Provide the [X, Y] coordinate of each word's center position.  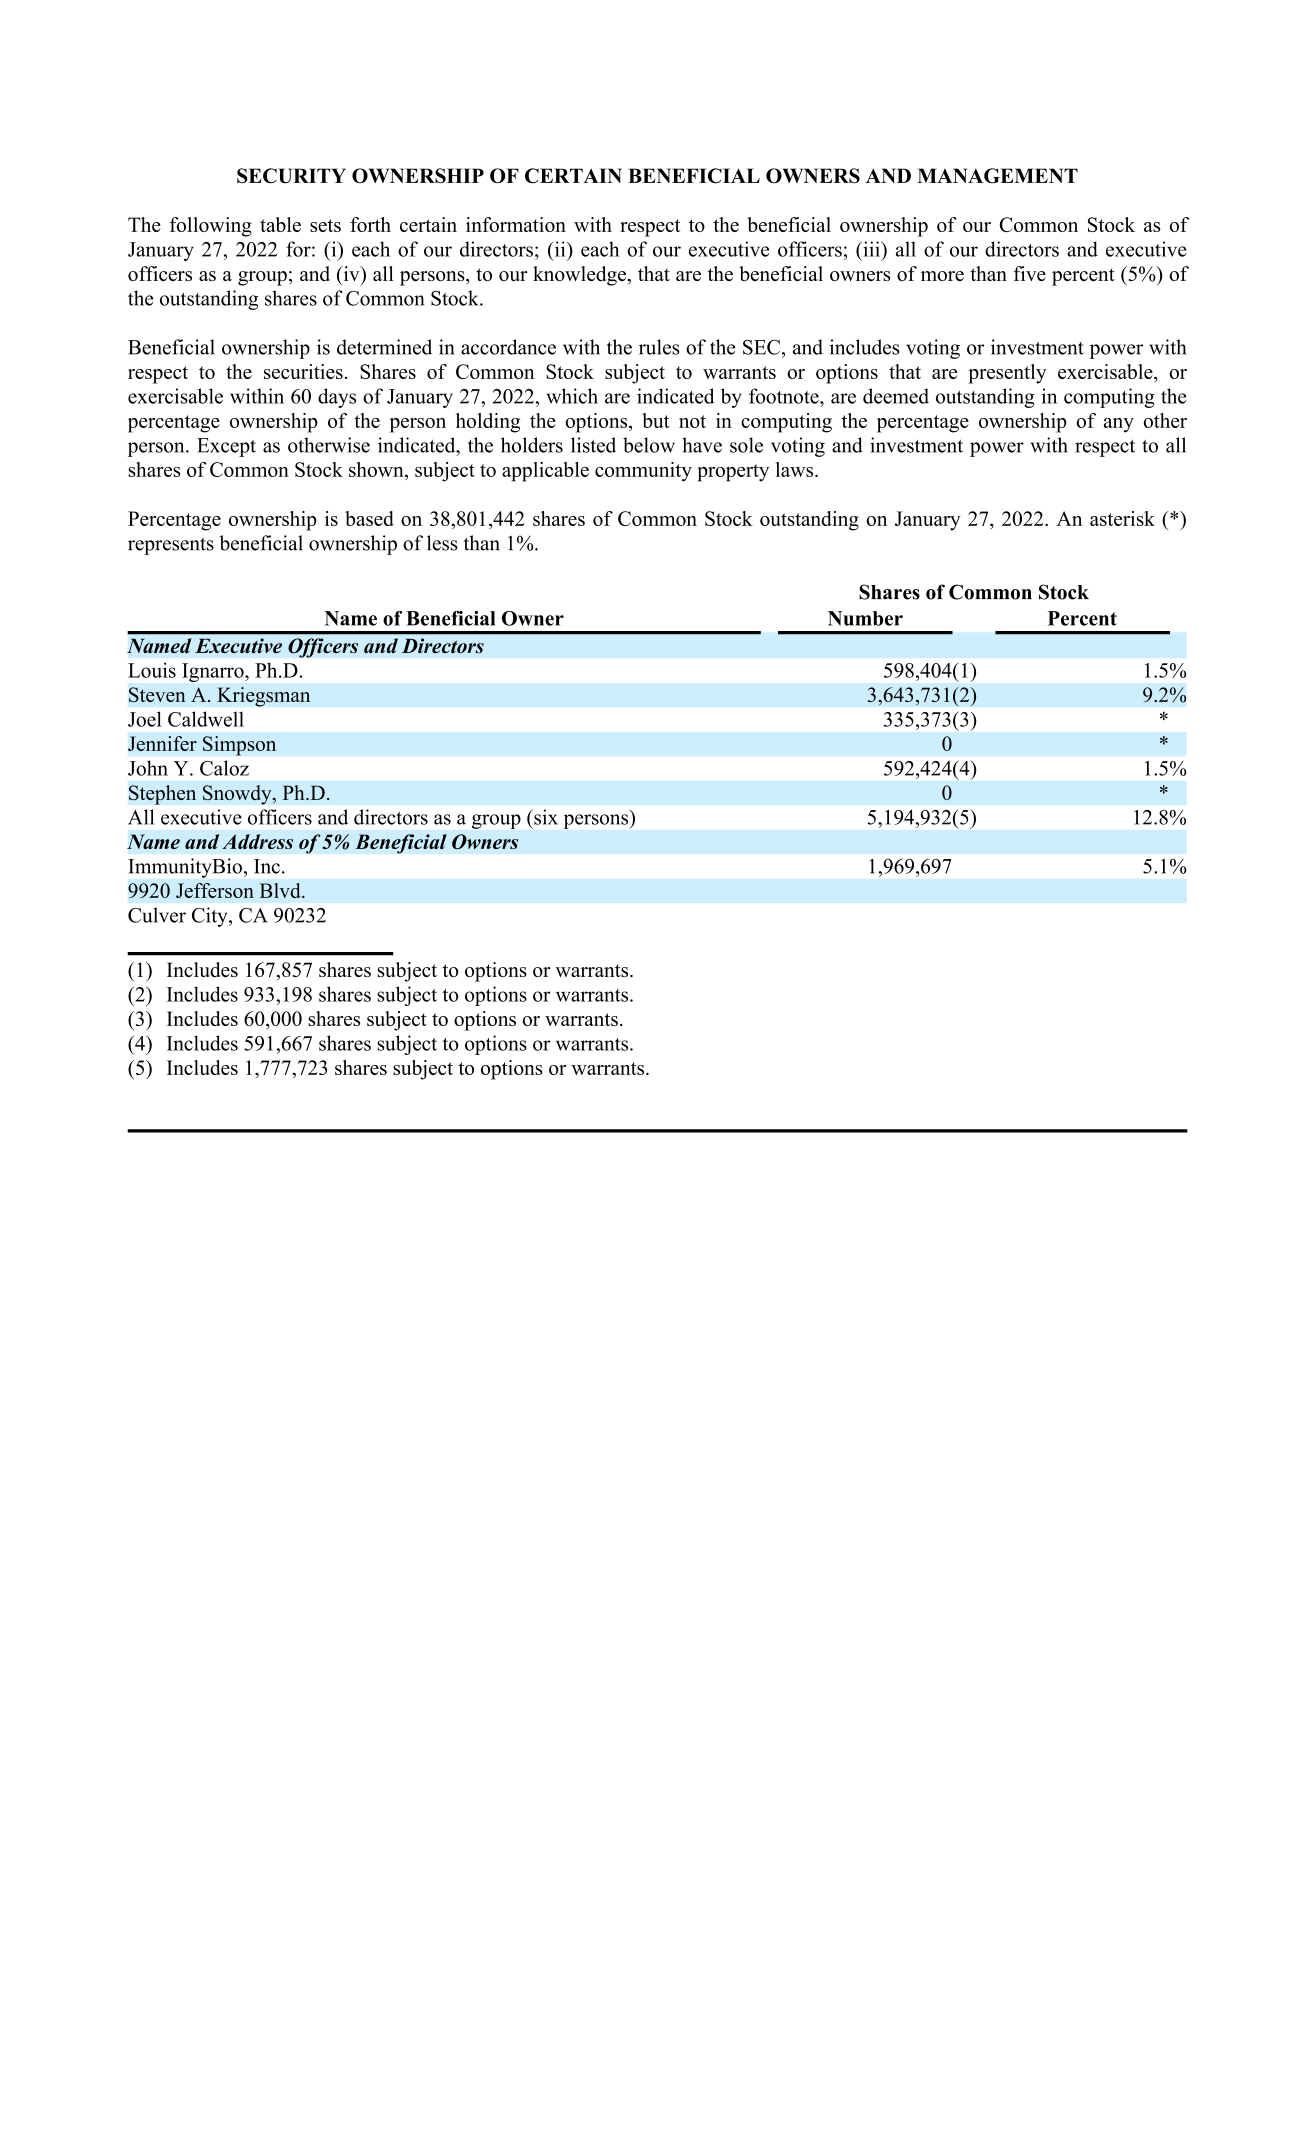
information [516, 224]
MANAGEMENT [998, 176]
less [442, 543]
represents [171, 546]
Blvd [281, 890]
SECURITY [291, 176]
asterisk [1122, 518]
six [545, 817]
